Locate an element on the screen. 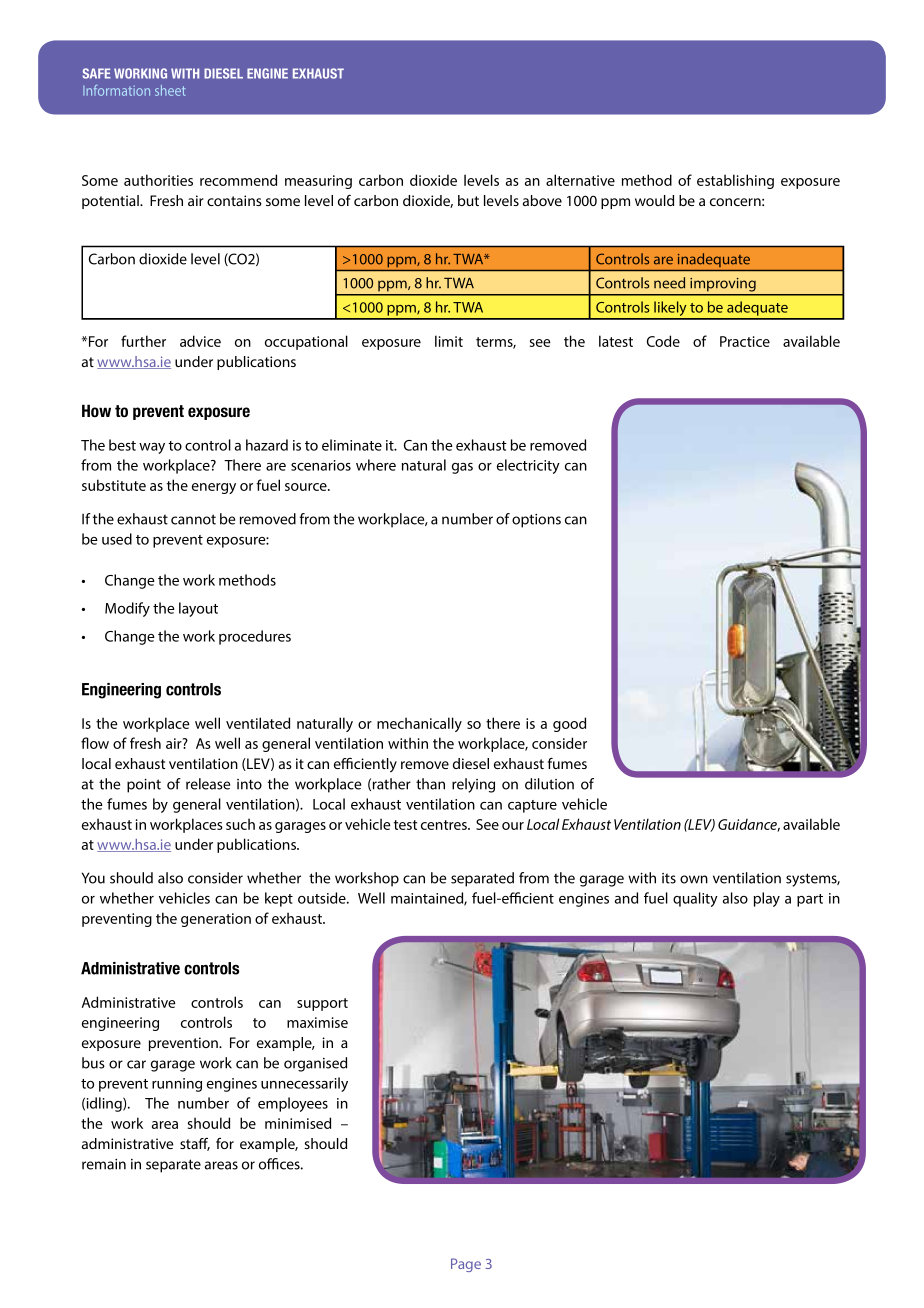  sheet is located at coordinates (170, 90).
